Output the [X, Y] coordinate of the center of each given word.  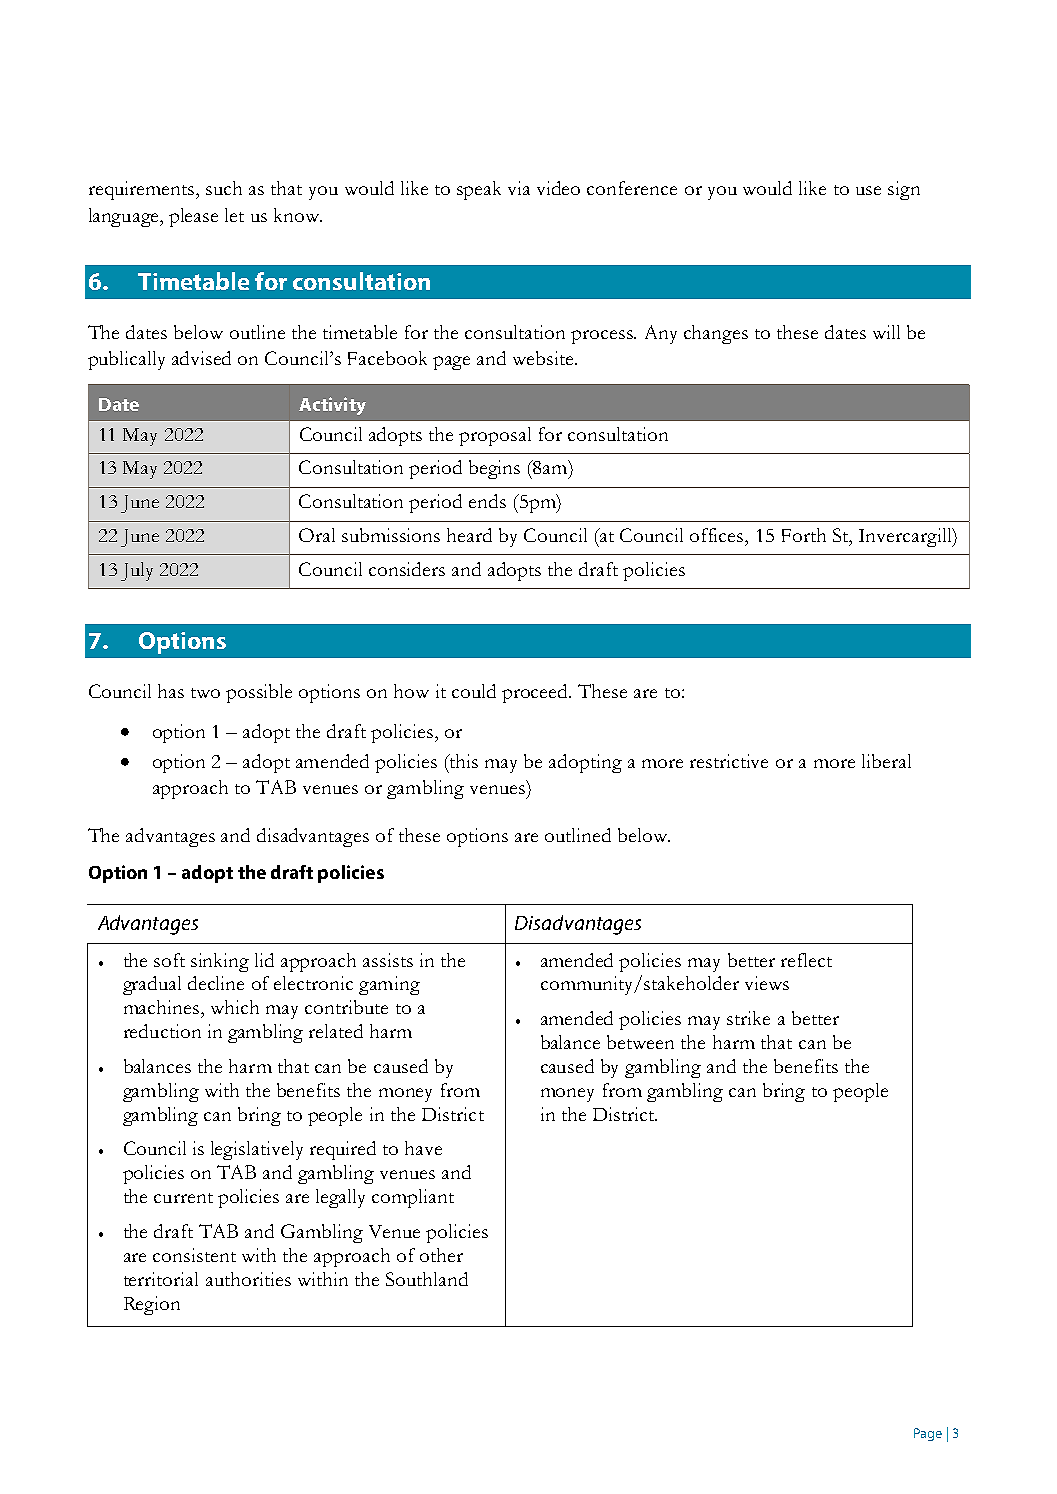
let [234, 215]
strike [748, 1018]
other [441, 1255]
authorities [248, 1279]
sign [904, 190]
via [519, 188]
